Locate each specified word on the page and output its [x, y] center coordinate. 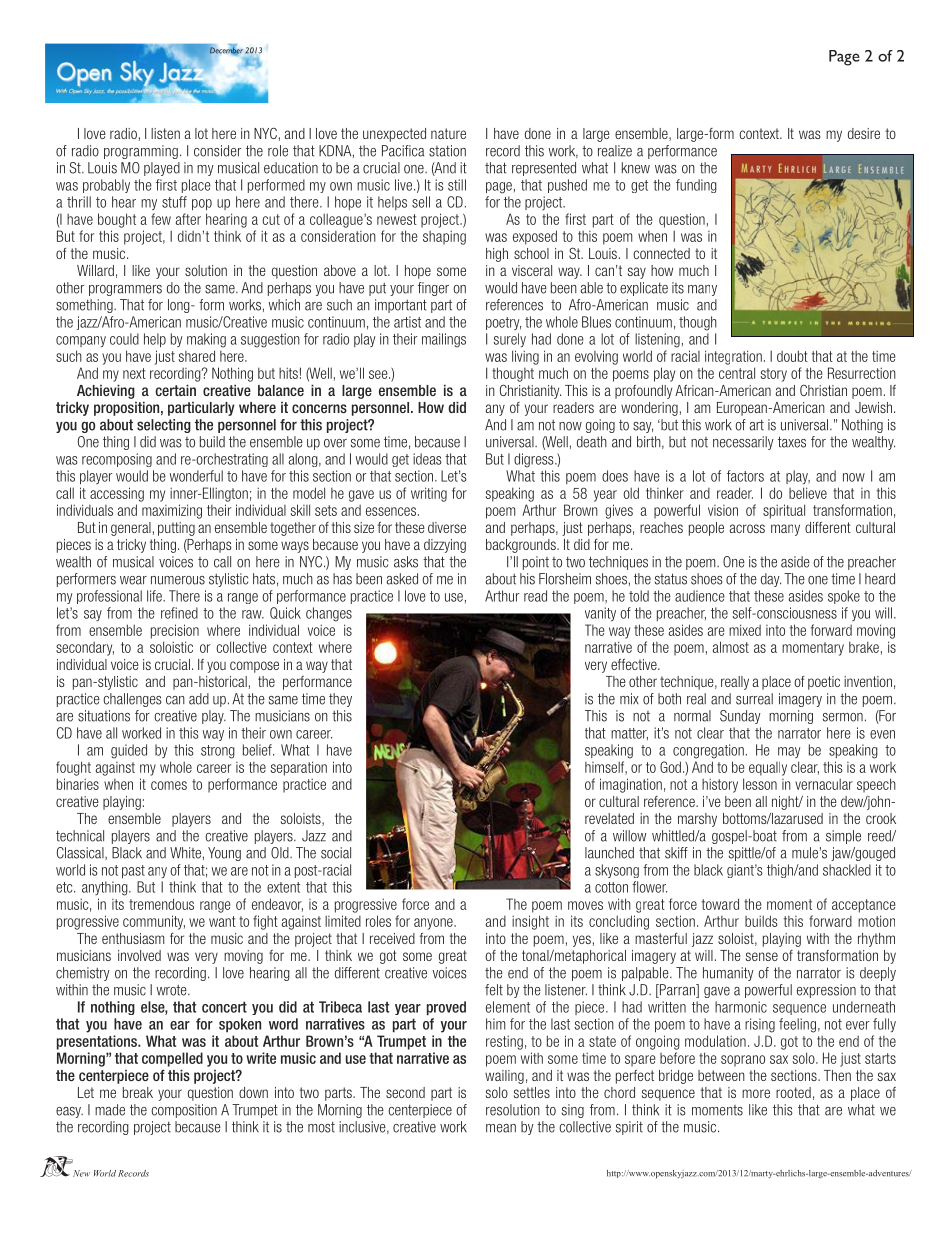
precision [175, 631]
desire [864, 133]
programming [141, 152]
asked [402, 579]
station [447, 151]
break [138, 1092]
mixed [745, 630]
